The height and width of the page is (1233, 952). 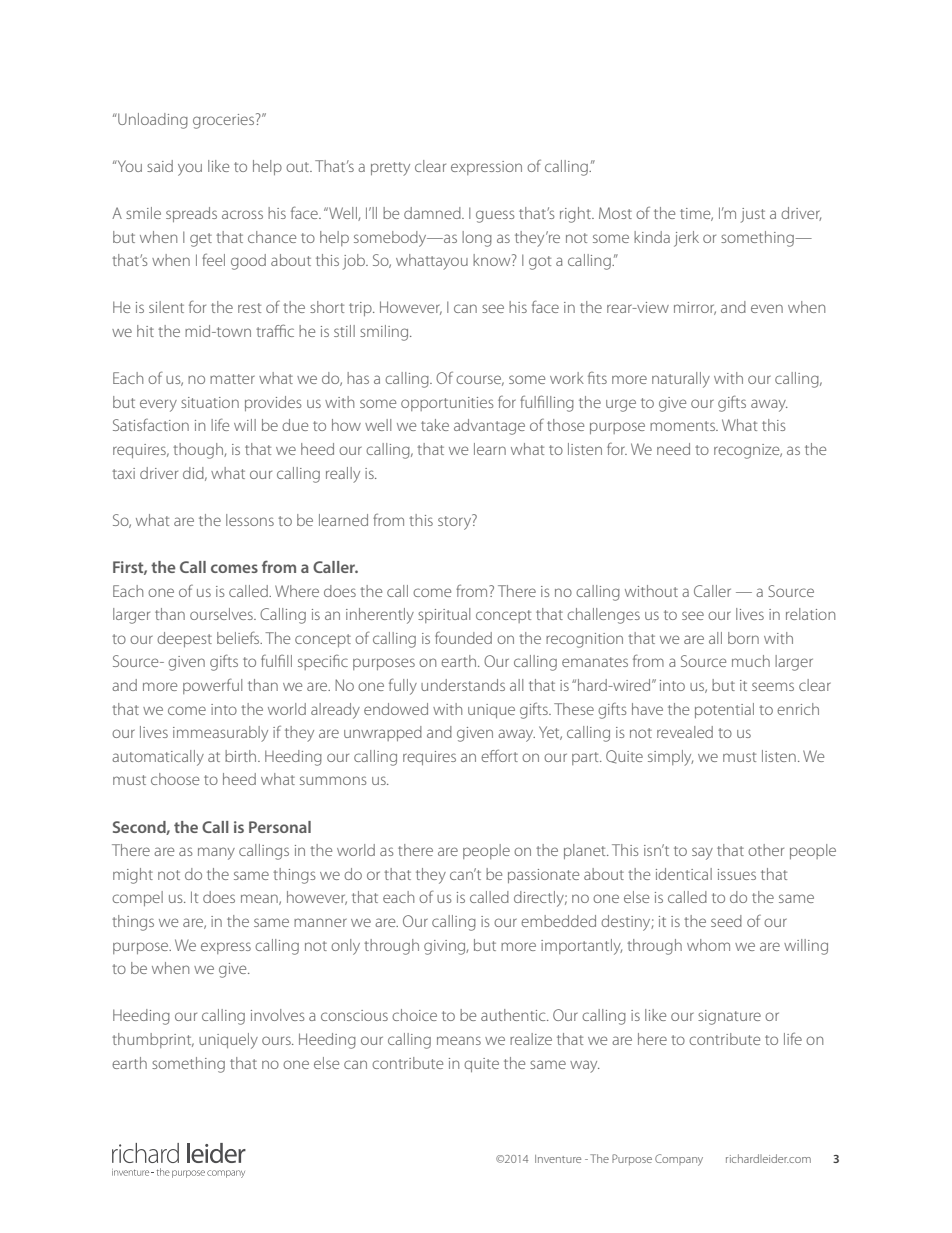 What do you see at coordinates (753, 215) in the page?
I see `just` at bounding box center [753, 215].
